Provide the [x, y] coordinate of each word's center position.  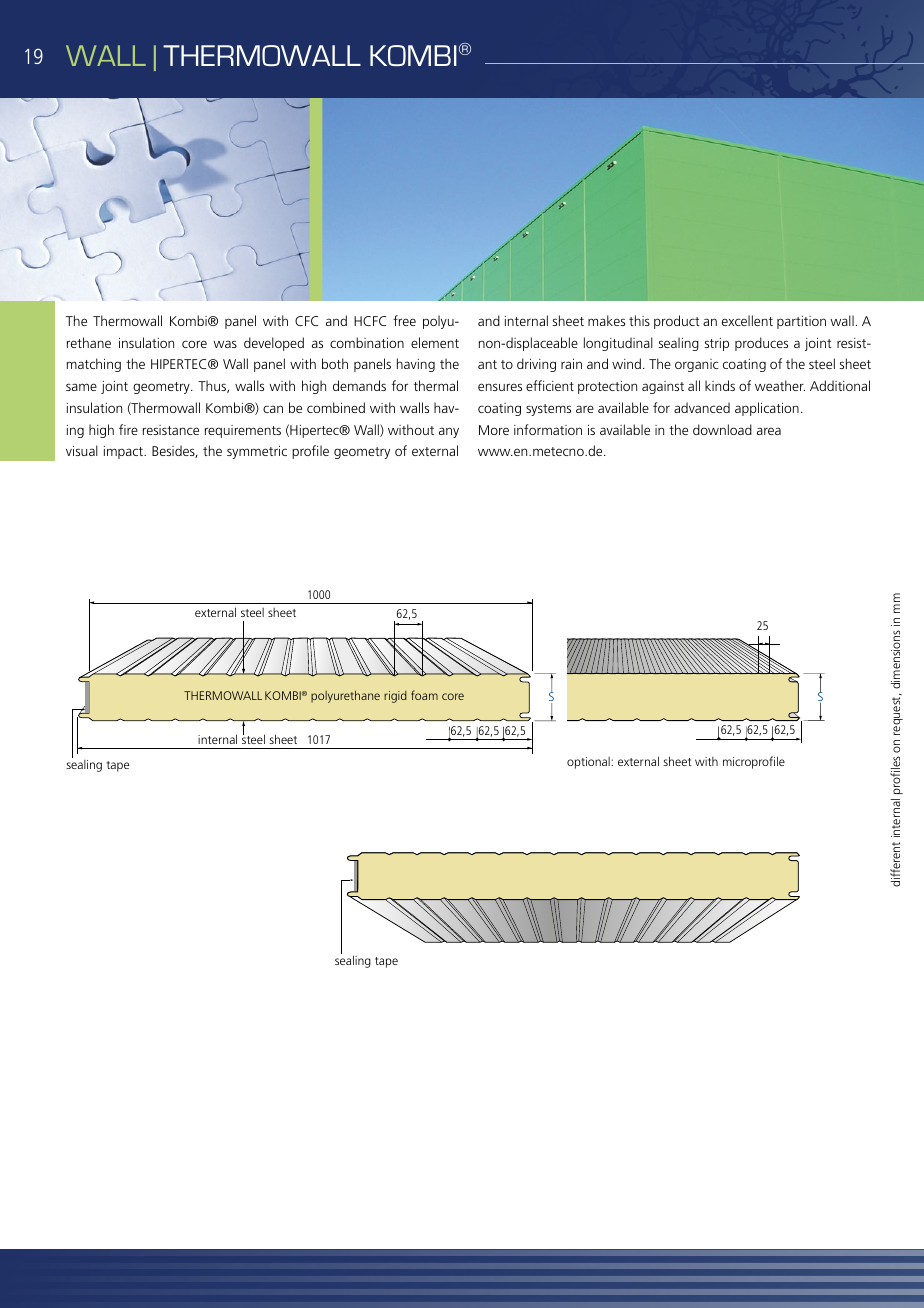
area [769, 431]
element [435, 342]
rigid [395, 697]
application [767, 409]
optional [589, 763]
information [548, 429]
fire [128, 429]
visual [82, 450]
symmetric [257, 452]
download [722, 429]
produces [761, 344]
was [225, 344]
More [494, 430]
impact [124, 452]
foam [424, 695]
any [449, 432]
